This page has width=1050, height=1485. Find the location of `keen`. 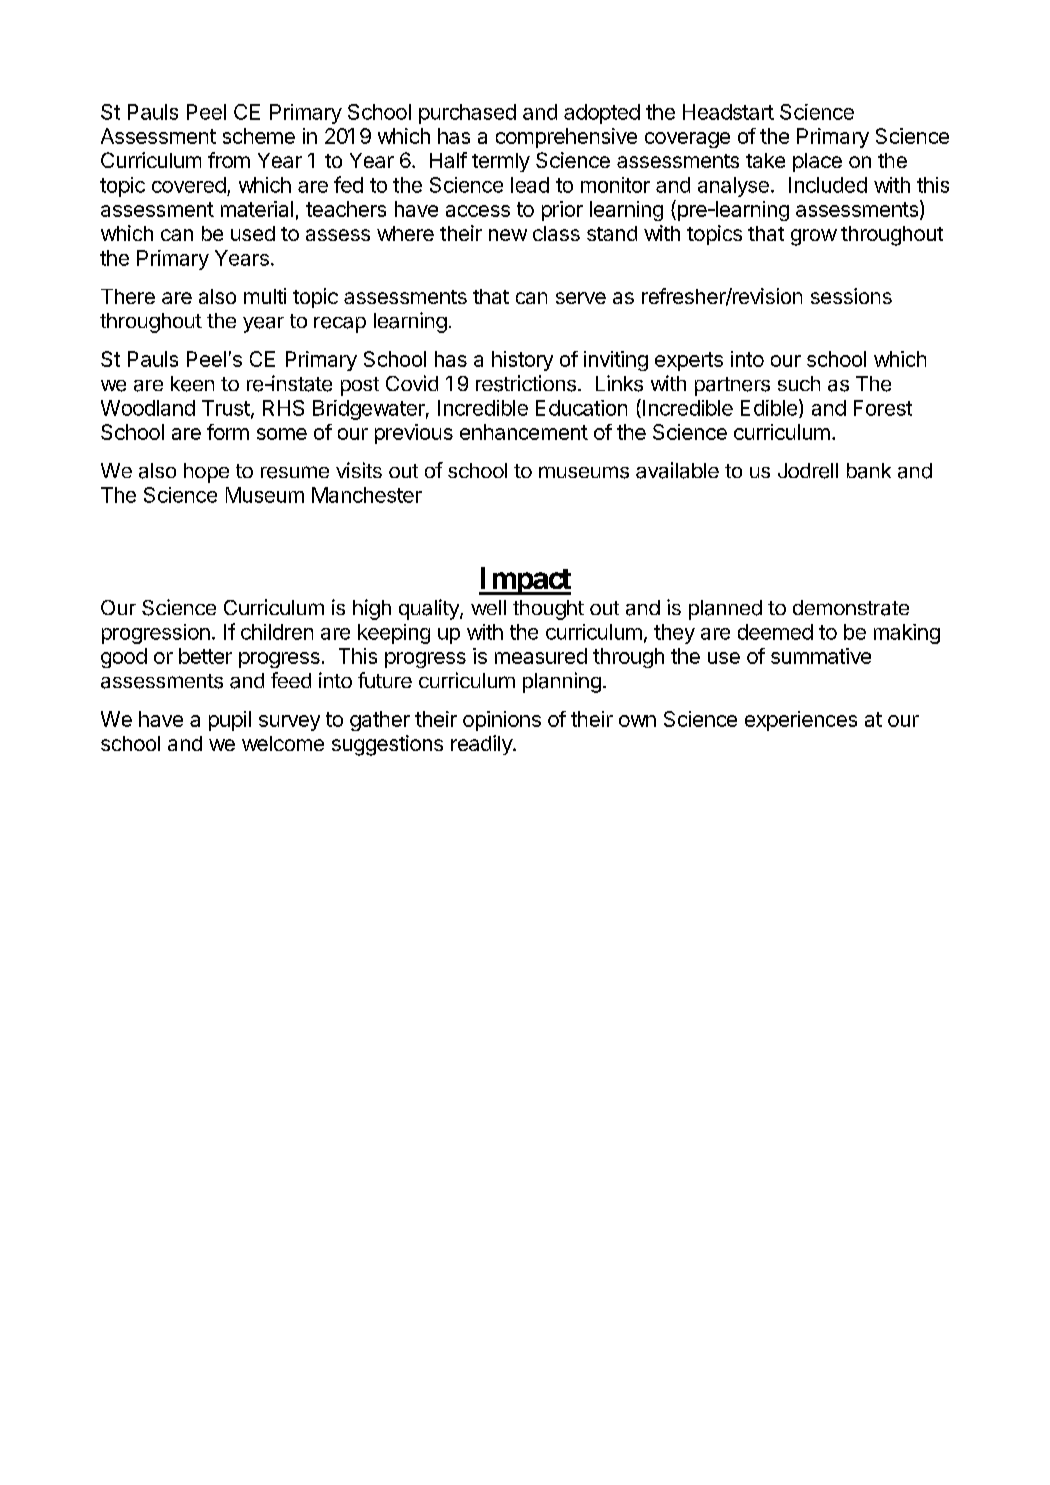

keen is located at coordinates (192, 384).
